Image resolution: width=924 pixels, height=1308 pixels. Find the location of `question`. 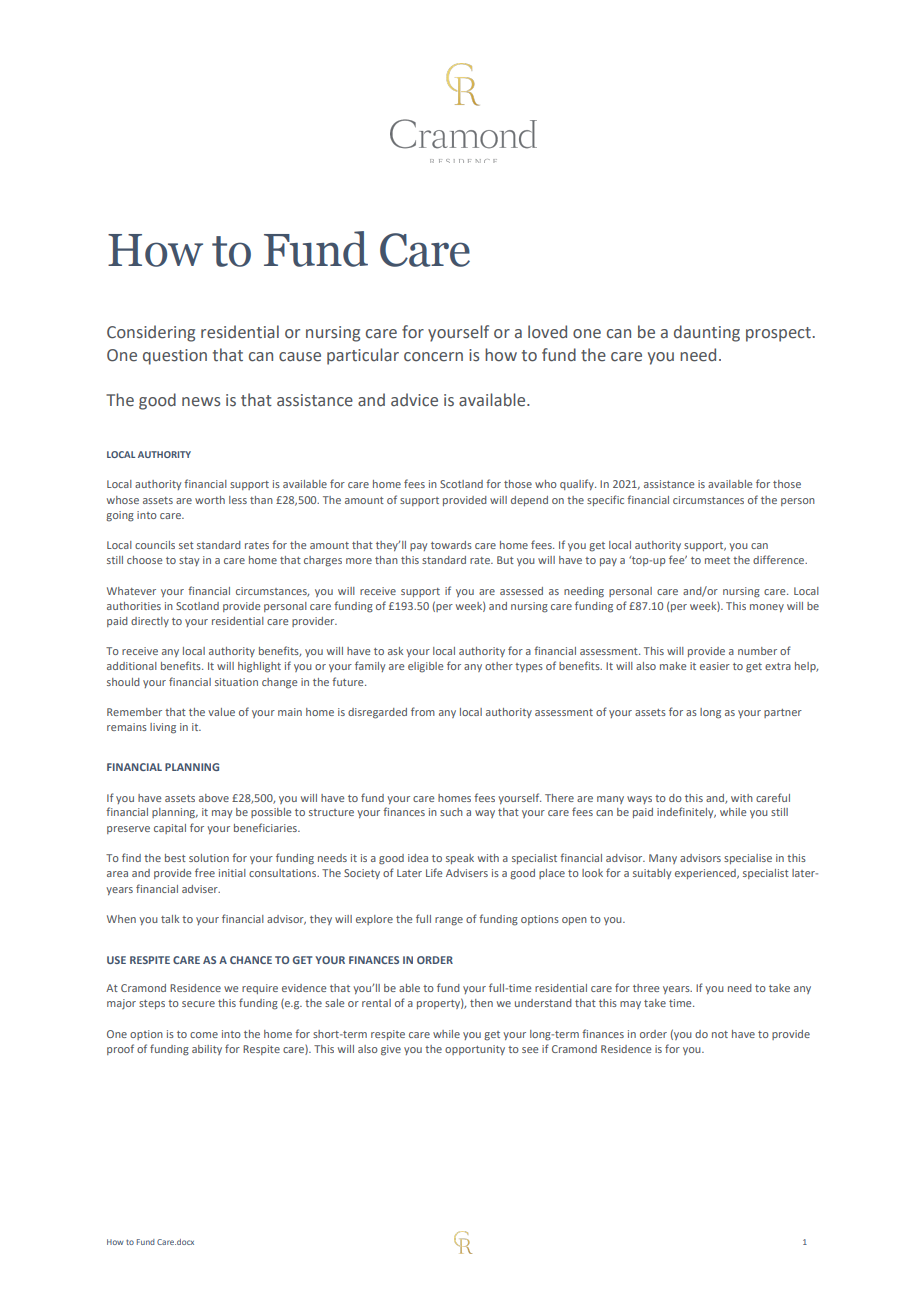

question is located at coordinates (175, 357).
